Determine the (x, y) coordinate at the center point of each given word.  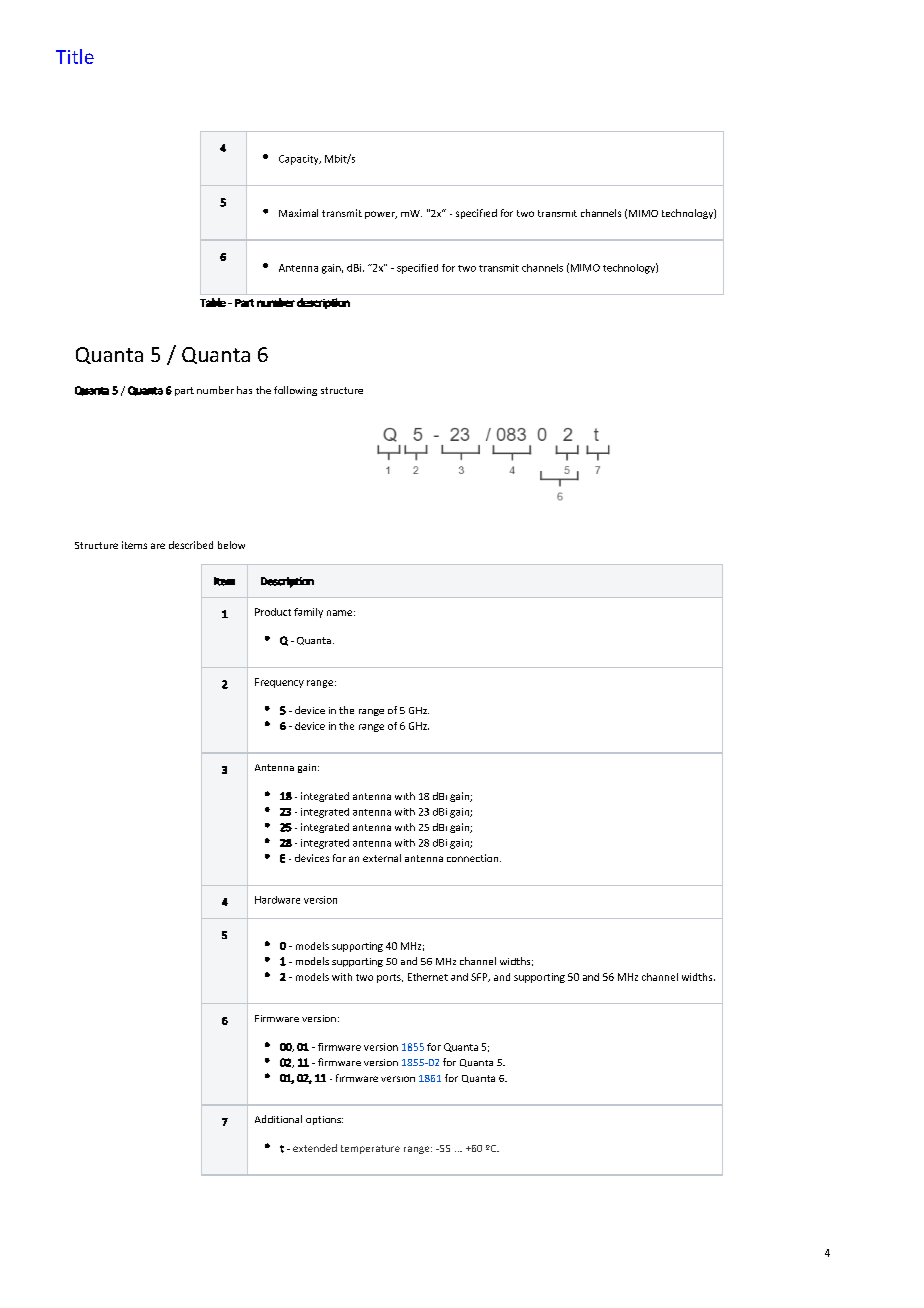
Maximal (298, 213)
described (191, 545)
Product (273, 612)
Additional (278, 1119)
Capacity (300, 160)
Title (75, 56)
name (339, 613)
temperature (370, 1149)
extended (315, 1148)
